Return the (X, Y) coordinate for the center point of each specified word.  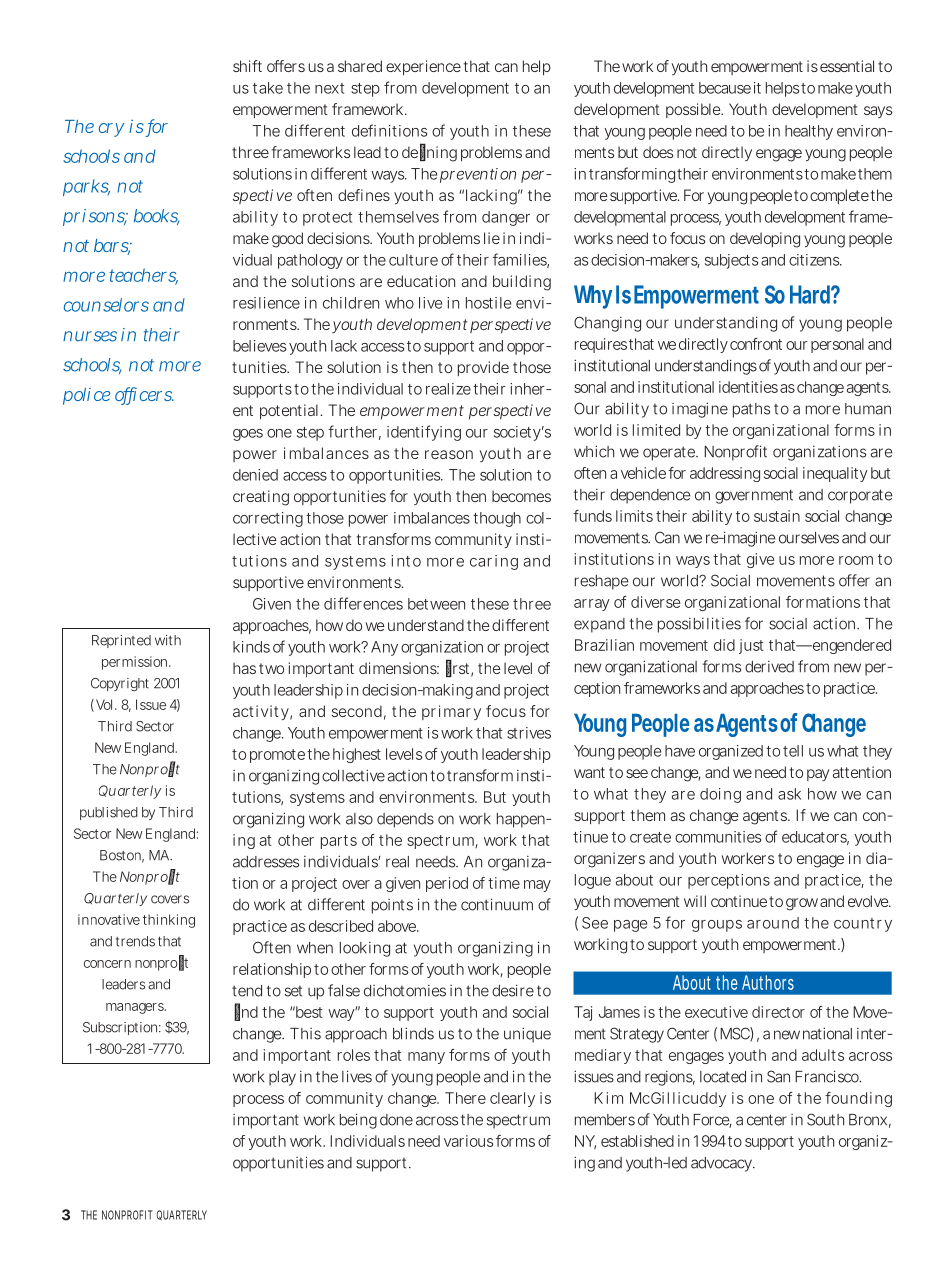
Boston (122, 856)
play (282, 1078)
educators (815, 838)
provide (483, 368)
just (751, 646)
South (825, 1119)
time (504, 883)
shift (247, 66)
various (468, 1141)
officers (144, 395)
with (168, 640)
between (436, 604)
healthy (809, 132)
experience (423, 67)
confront (756, 344)
